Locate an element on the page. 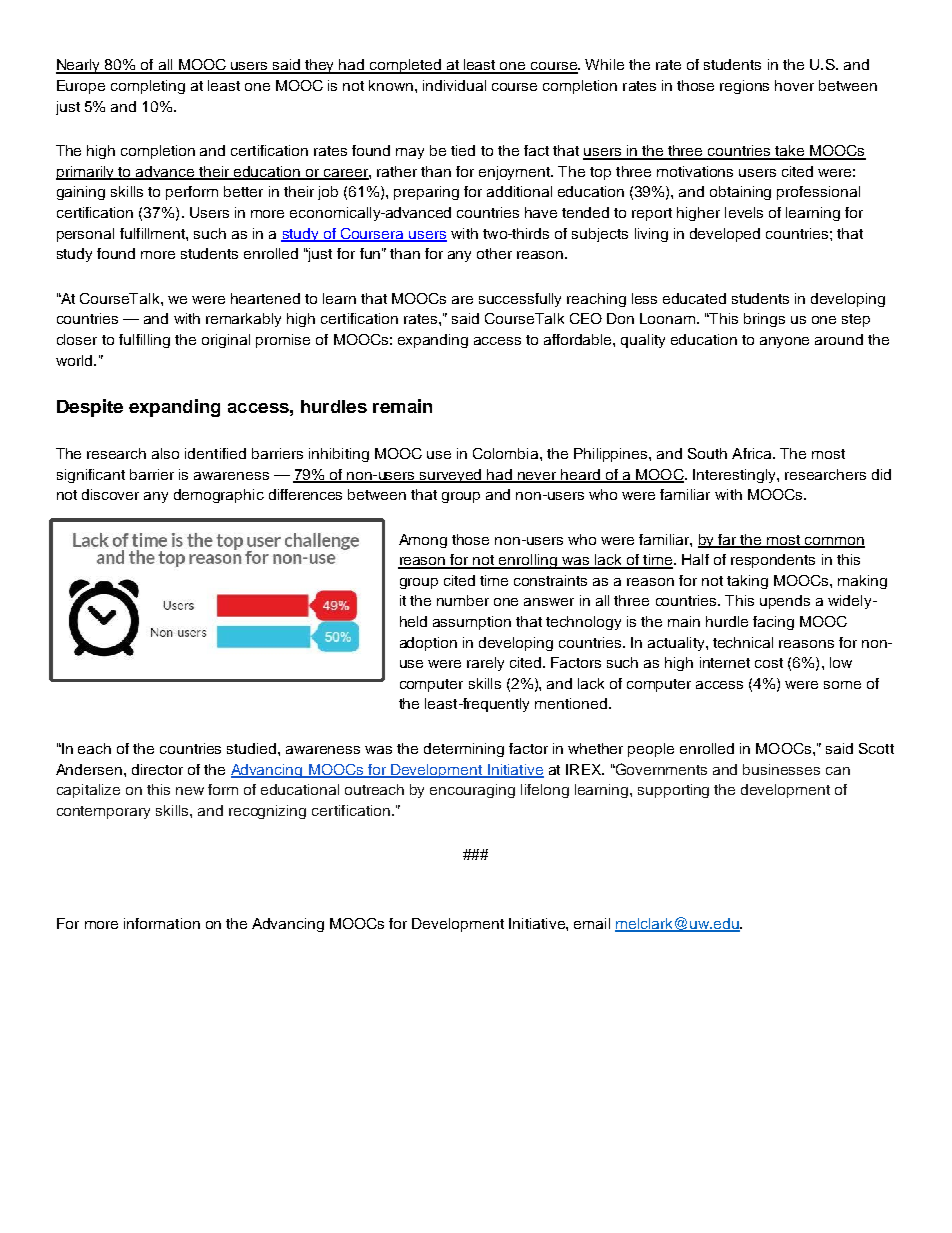 This image has height=1233, width=952. contemporary is located at coordinates (103, 812).
